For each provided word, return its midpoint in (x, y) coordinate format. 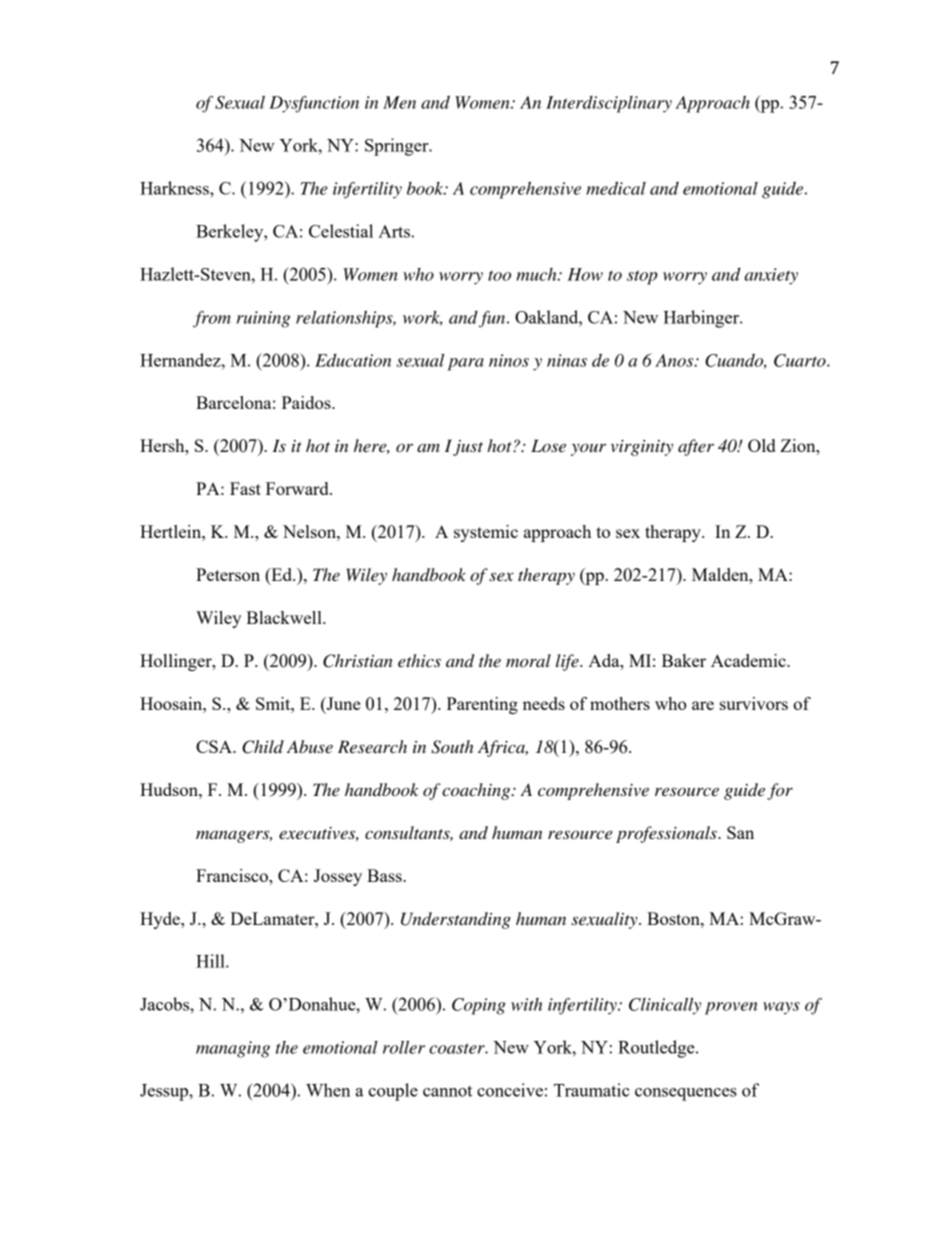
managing (233, 1049)
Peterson (228, 574)
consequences (686, 1094)
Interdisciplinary (609, 104)
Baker (684, 660)
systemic (486, 533)
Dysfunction (314, 104)
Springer (398, 147)
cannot (447, 1091)
